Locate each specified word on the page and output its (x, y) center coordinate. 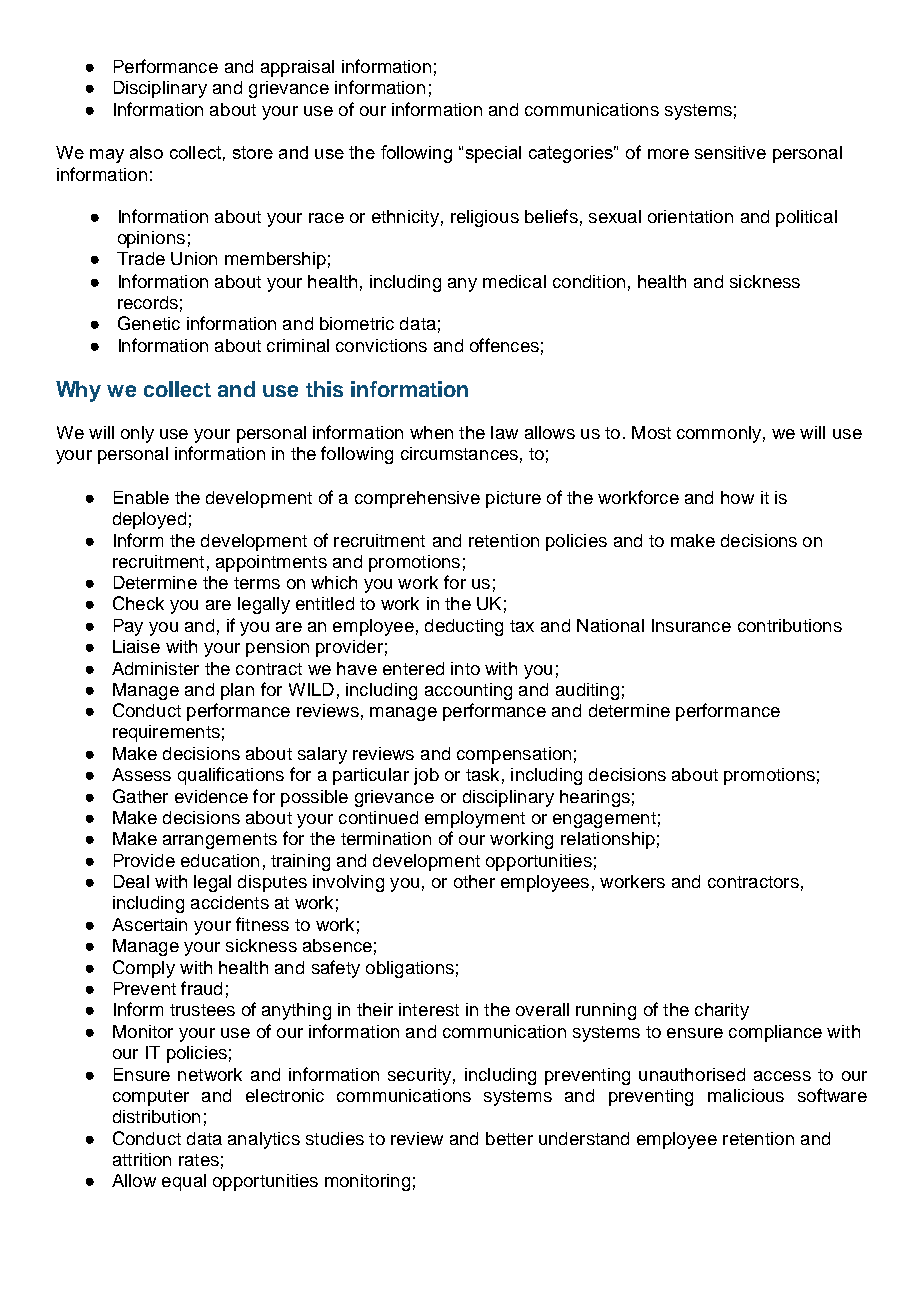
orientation (690, 216)
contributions (790, 625)
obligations (410, 969)
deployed (149, 520)
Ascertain (149, 924)
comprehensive (417, 499)
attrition (142, 1159)
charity (722, 1011)
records (148, 302)
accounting (468, 691)
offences (504, 345)
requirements (166, 733)
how (737, 497)
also (146, 152)
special (493, 154)
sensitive (730, 152)
